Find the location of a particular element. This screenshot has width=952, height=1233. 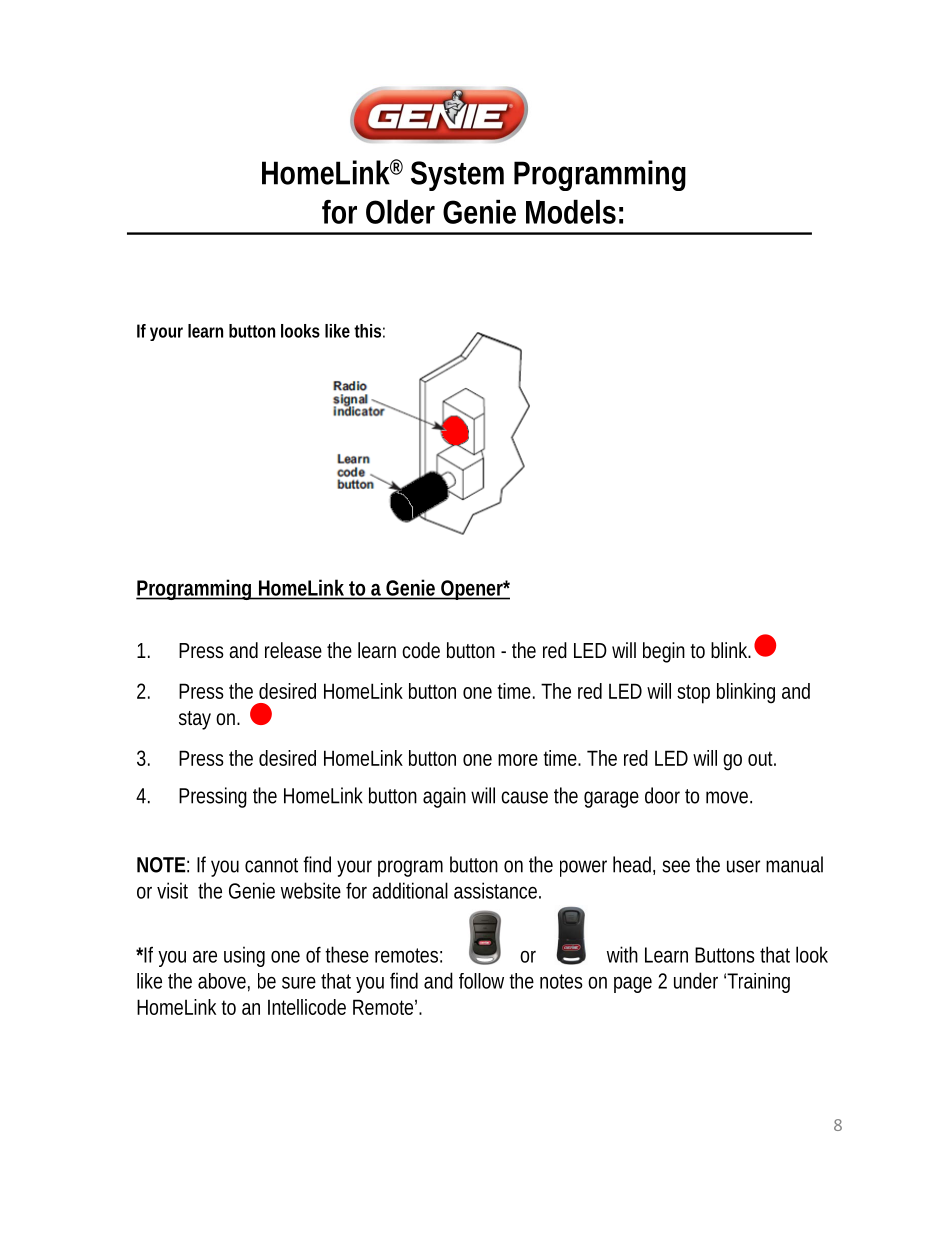

this is located at coordinates (367, 331).
